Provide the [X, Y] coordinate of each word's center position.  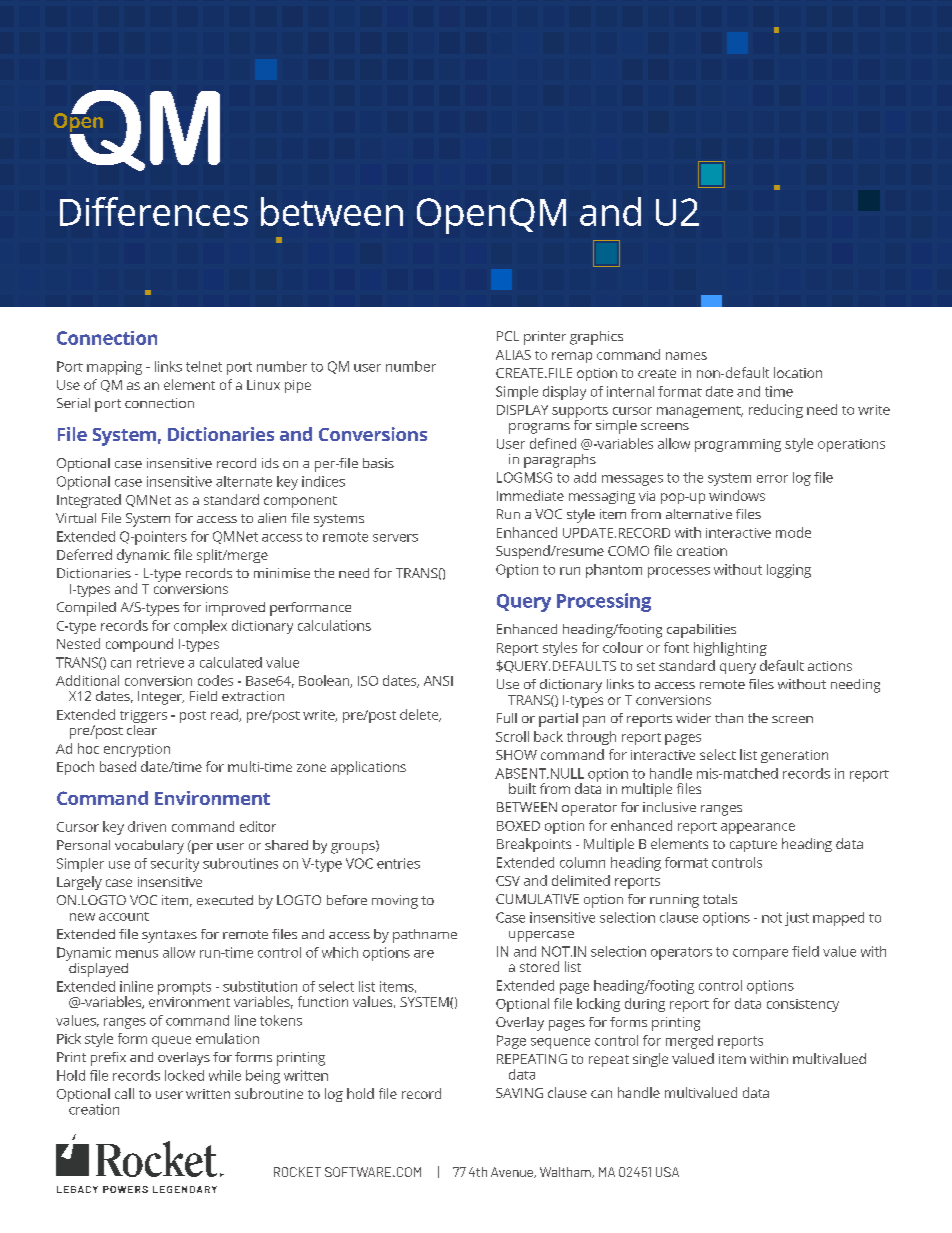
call [124, 1093]
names [686, 356]
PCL [508, 336]
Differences [154, 211]
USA [667, 1172]
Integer [161, 698]
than [729, 718]
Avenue [513, 1172]
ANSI [438, 681]
